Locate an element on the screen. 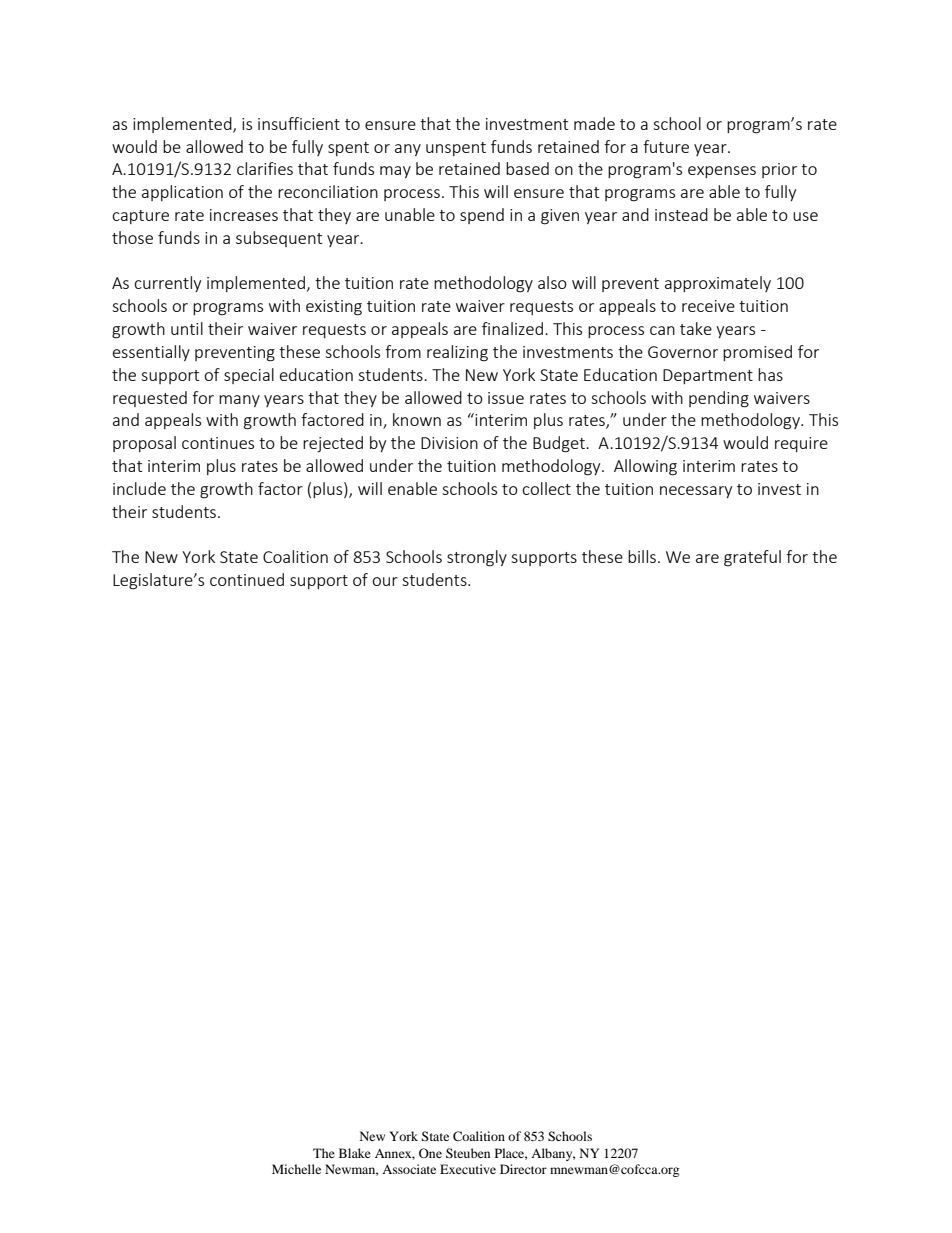 The image size is (952, 1233). expenses is located at coordinates (722, 172).
